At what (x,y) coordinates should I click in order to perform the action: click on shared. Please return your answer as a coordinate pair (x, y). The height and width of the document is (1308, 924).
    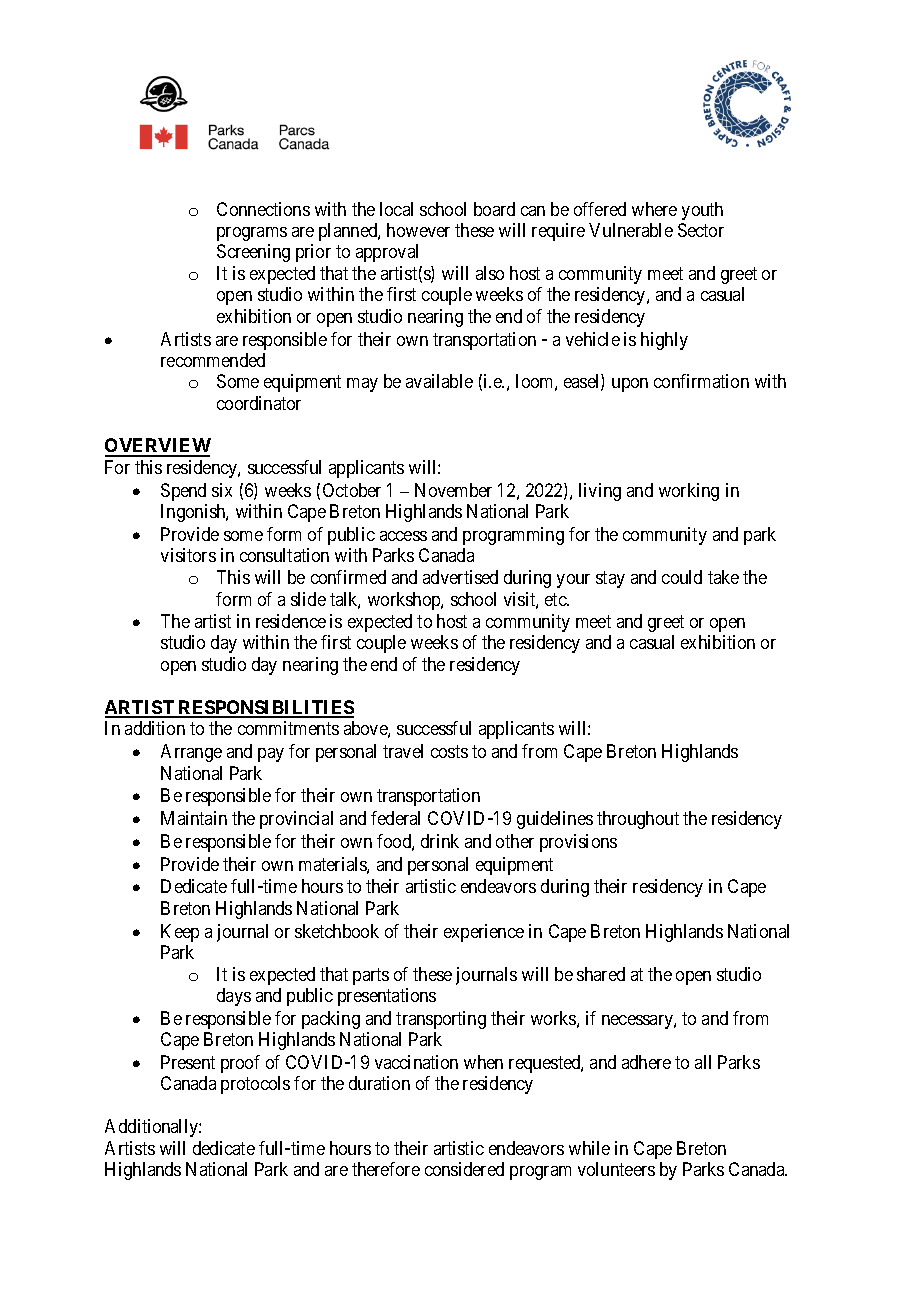
    Looking at the image, I should click on (601, 974).
